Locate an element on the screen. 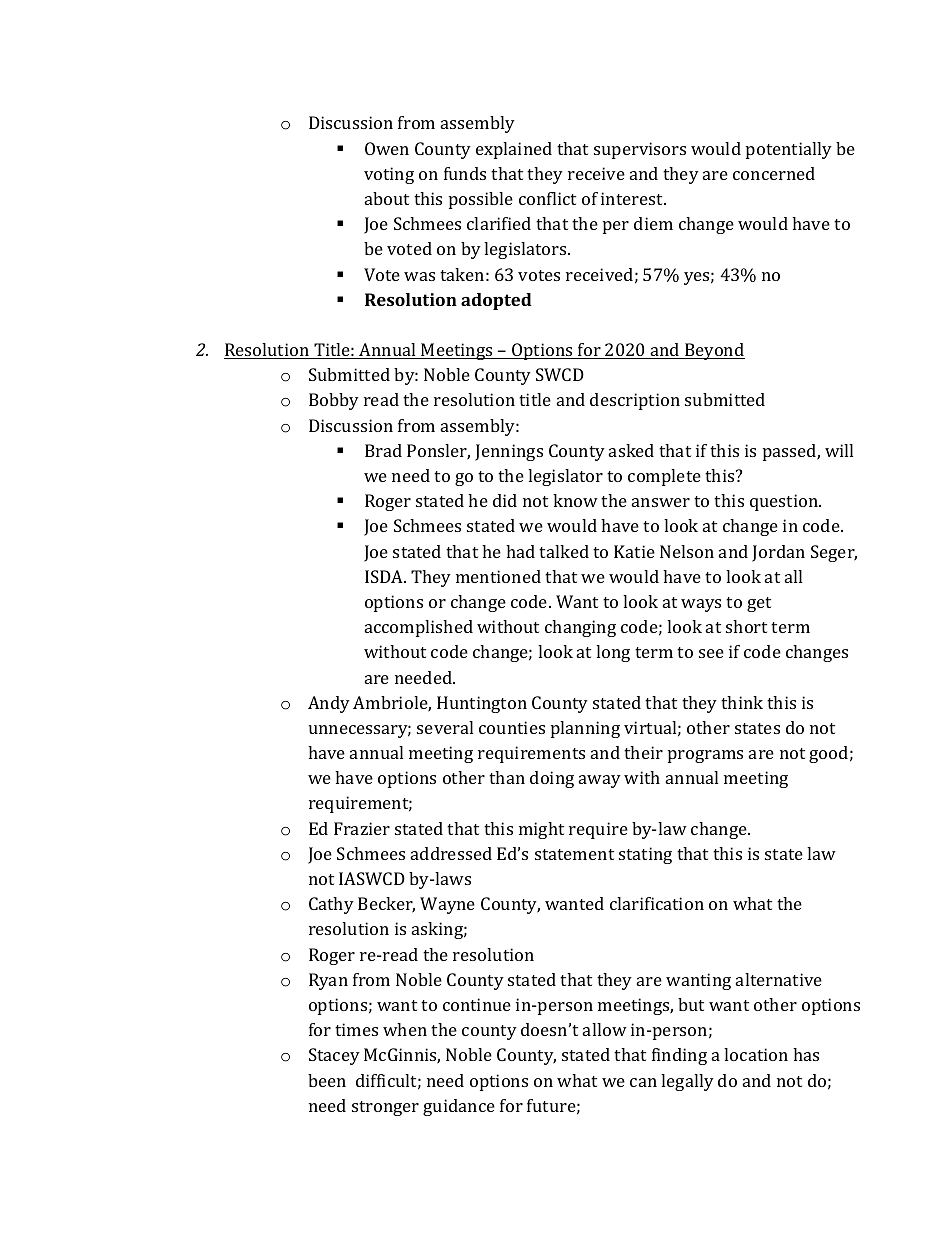  Bobby is located at coordinates (334, 401).
